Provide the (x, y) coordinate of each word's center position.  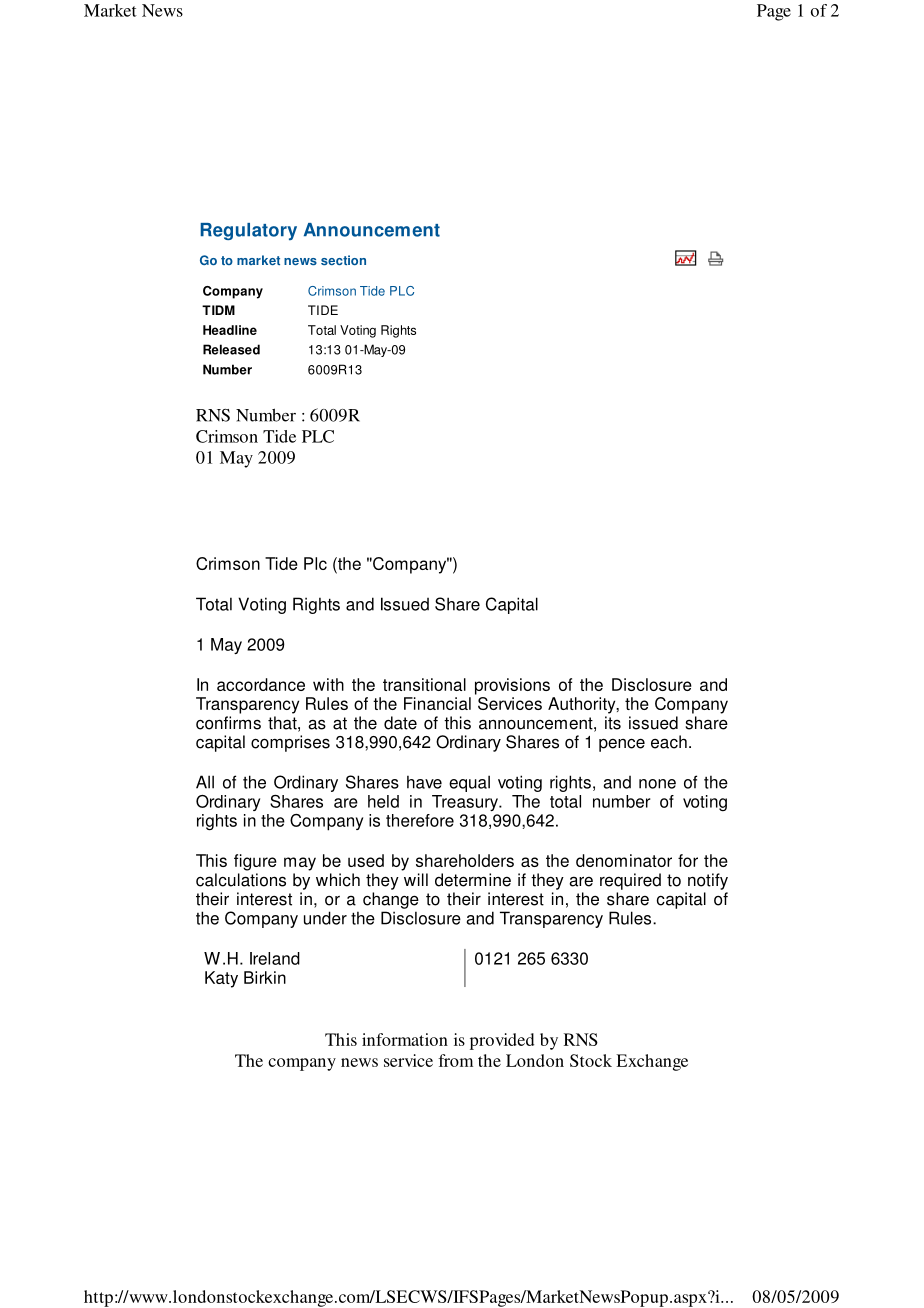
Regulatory (248, 231)
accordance (261, 684)
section (343, 260)
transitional (424, 684)
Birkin (265, 977)
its (613, 723)
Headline (230, 330)
